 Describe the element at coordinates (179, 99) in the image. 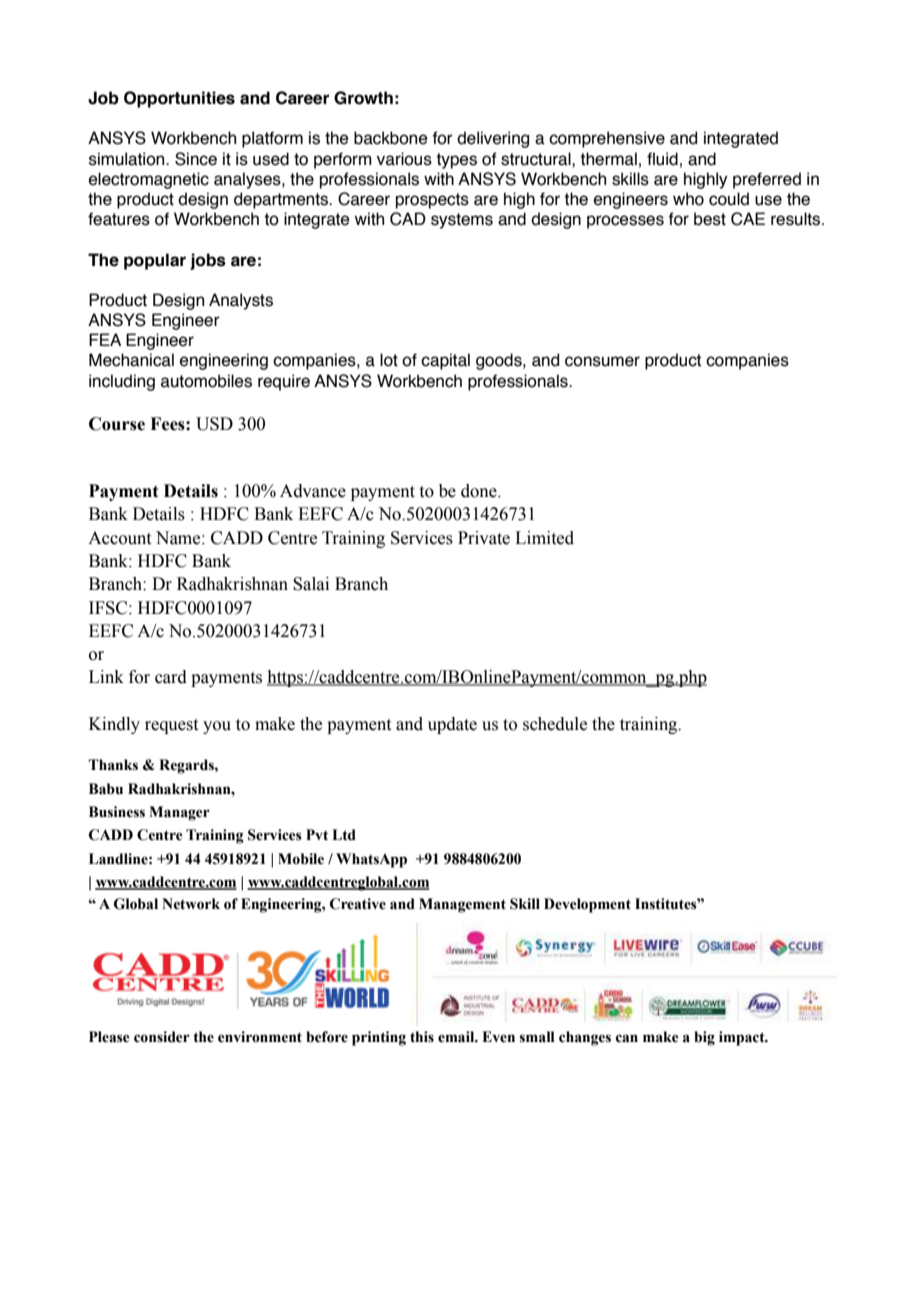

I see `Opportunities` at that location.
